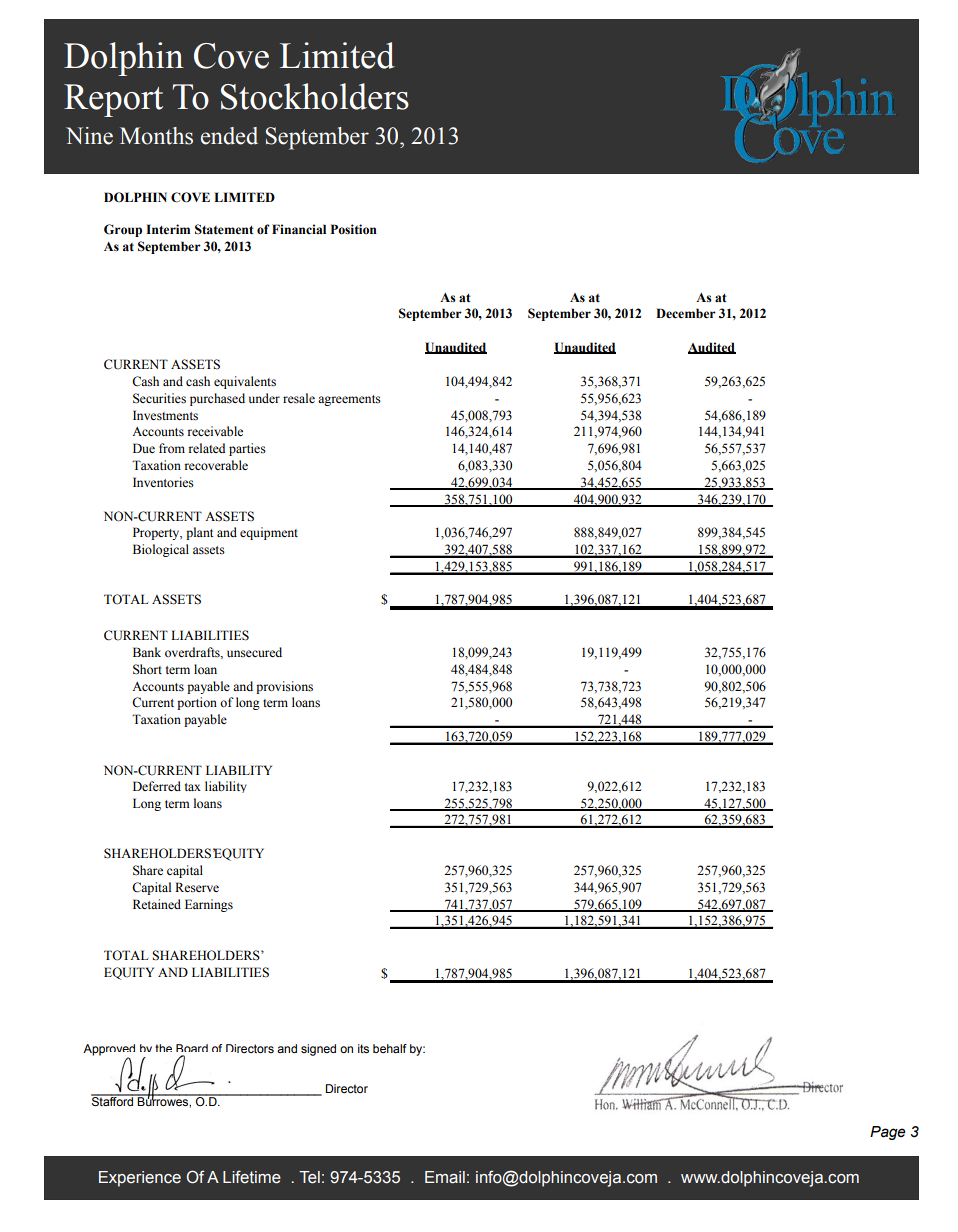 This screenshot has width=958, height=1232. Describe the element at coordinates (390, 1048) in the screenshot. I see `behalf` at that location.
